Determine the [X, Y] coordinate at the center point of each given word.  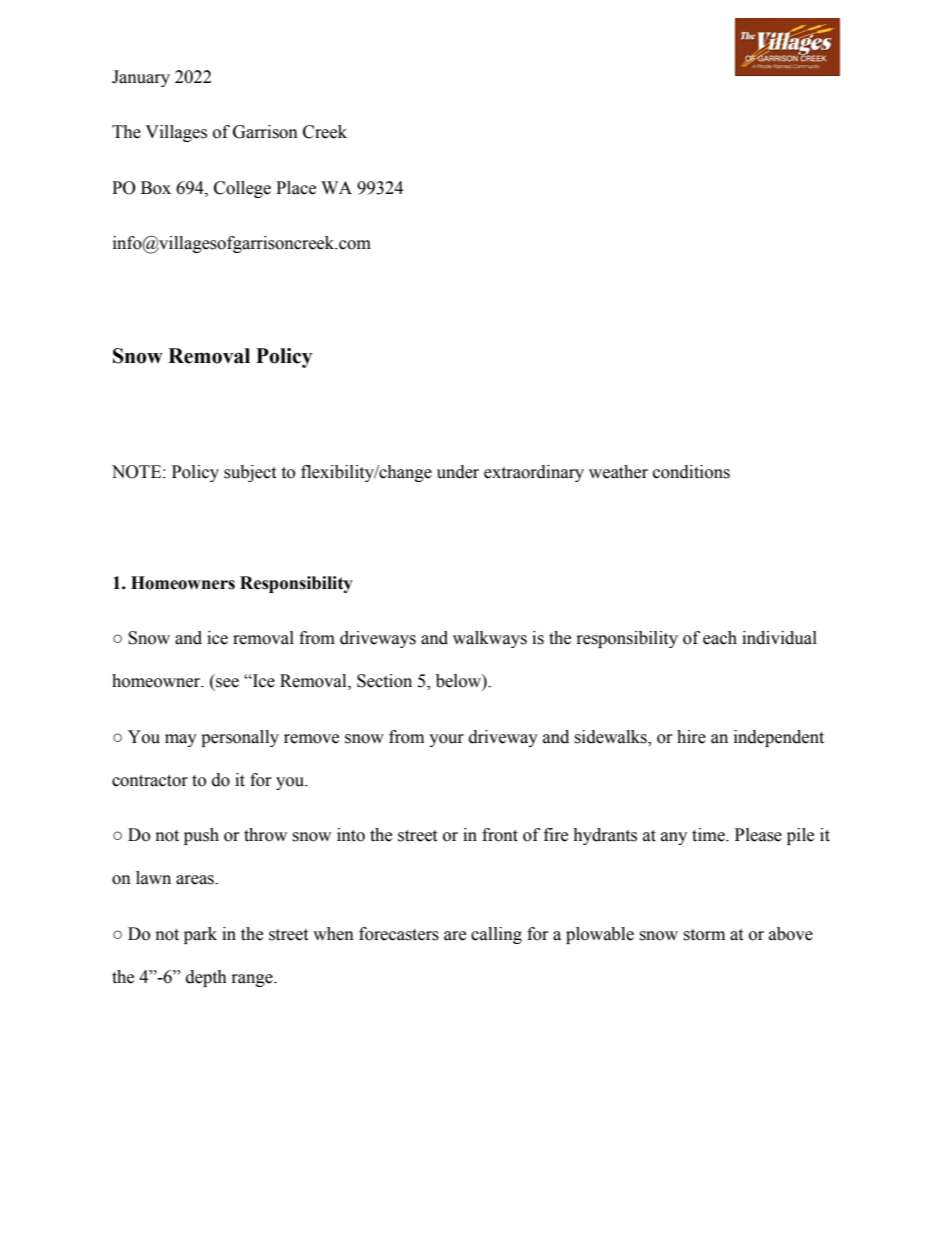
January [141, 78]
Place [296, 188]
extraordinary [534, 473]
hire [691, 737]
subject [250, 473]
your [446, 740]
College [242, 189]
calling [496, 935]
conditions [691, 472]
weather [618, 472]
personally [240, 738]
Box [156, 188]
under [458, 472]
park [200, 935]
